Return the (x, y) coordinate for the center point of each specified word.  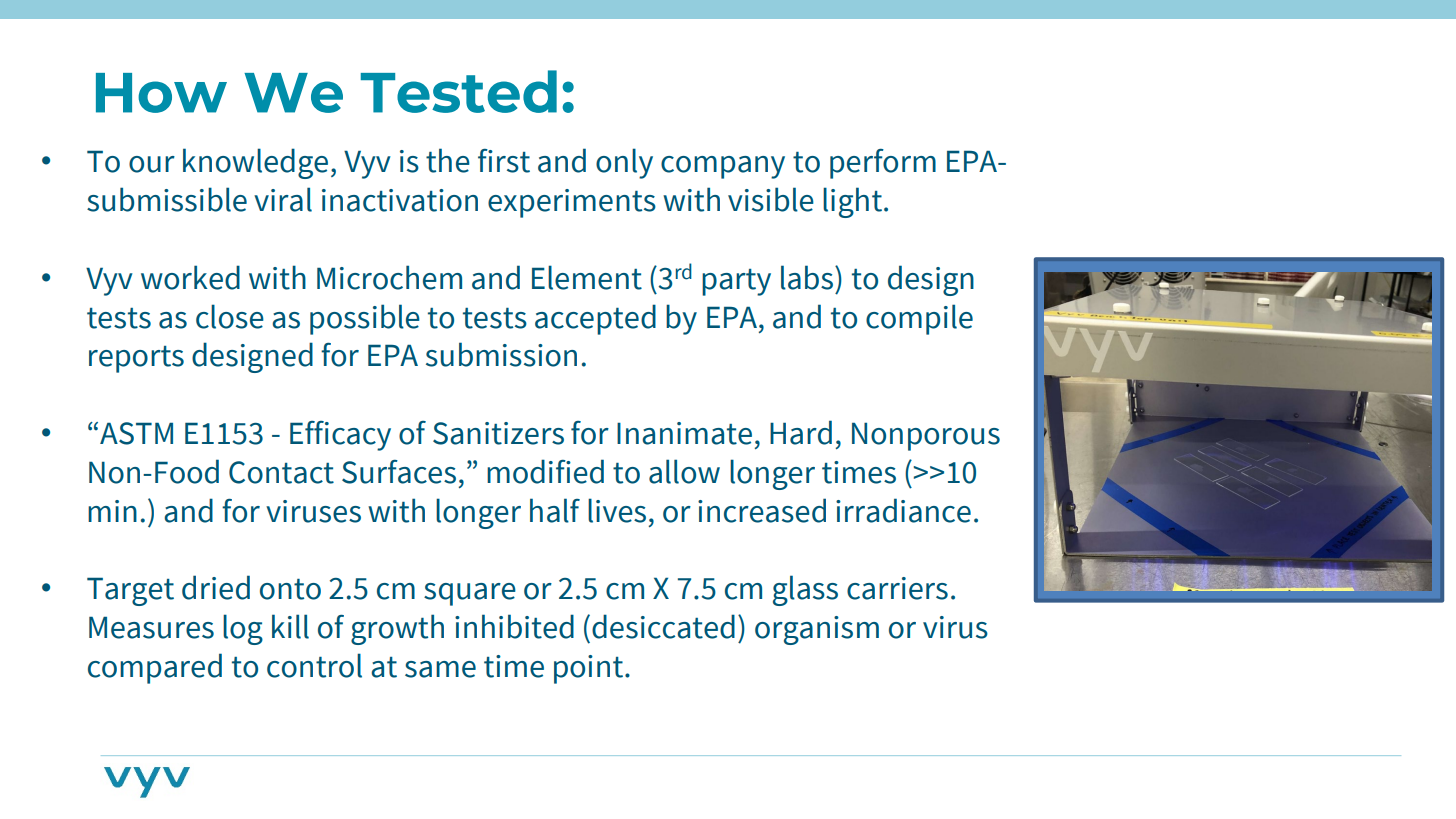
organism (817, 630)
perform (883, 164)
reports (136, 359)
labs (807, 277)
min (112, 511)
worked (190, 277)
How (161, 93)
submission (501, 354)
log (243, 629)
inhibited (514, 626)
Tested (459, 91)
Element (587, 277)
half (555, 510)
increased (762, 510)
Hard (801, 432)
